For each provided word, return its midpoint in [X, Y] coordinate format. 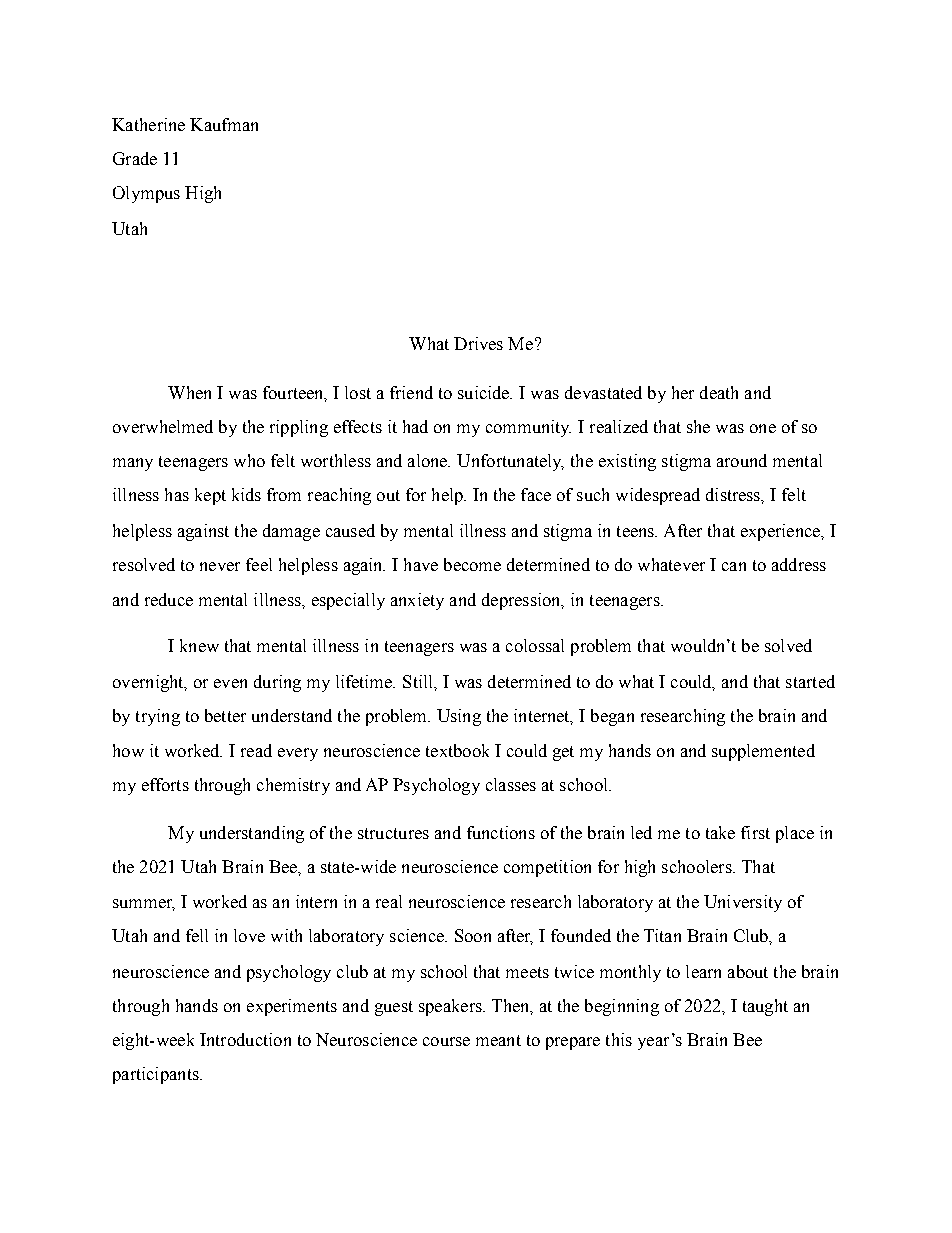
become [472, 564]
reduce [169, 599]
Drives [478, 343]
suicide [485, 392]
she [698, 426]
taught [765, 1007]
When [189, 392]
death [719, 392]
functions [501, 832]
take [720, 832]
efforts [165, 784]
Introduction [245, 1039]
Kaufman [224, 124]
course [446, 1041]
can [734, 566]
